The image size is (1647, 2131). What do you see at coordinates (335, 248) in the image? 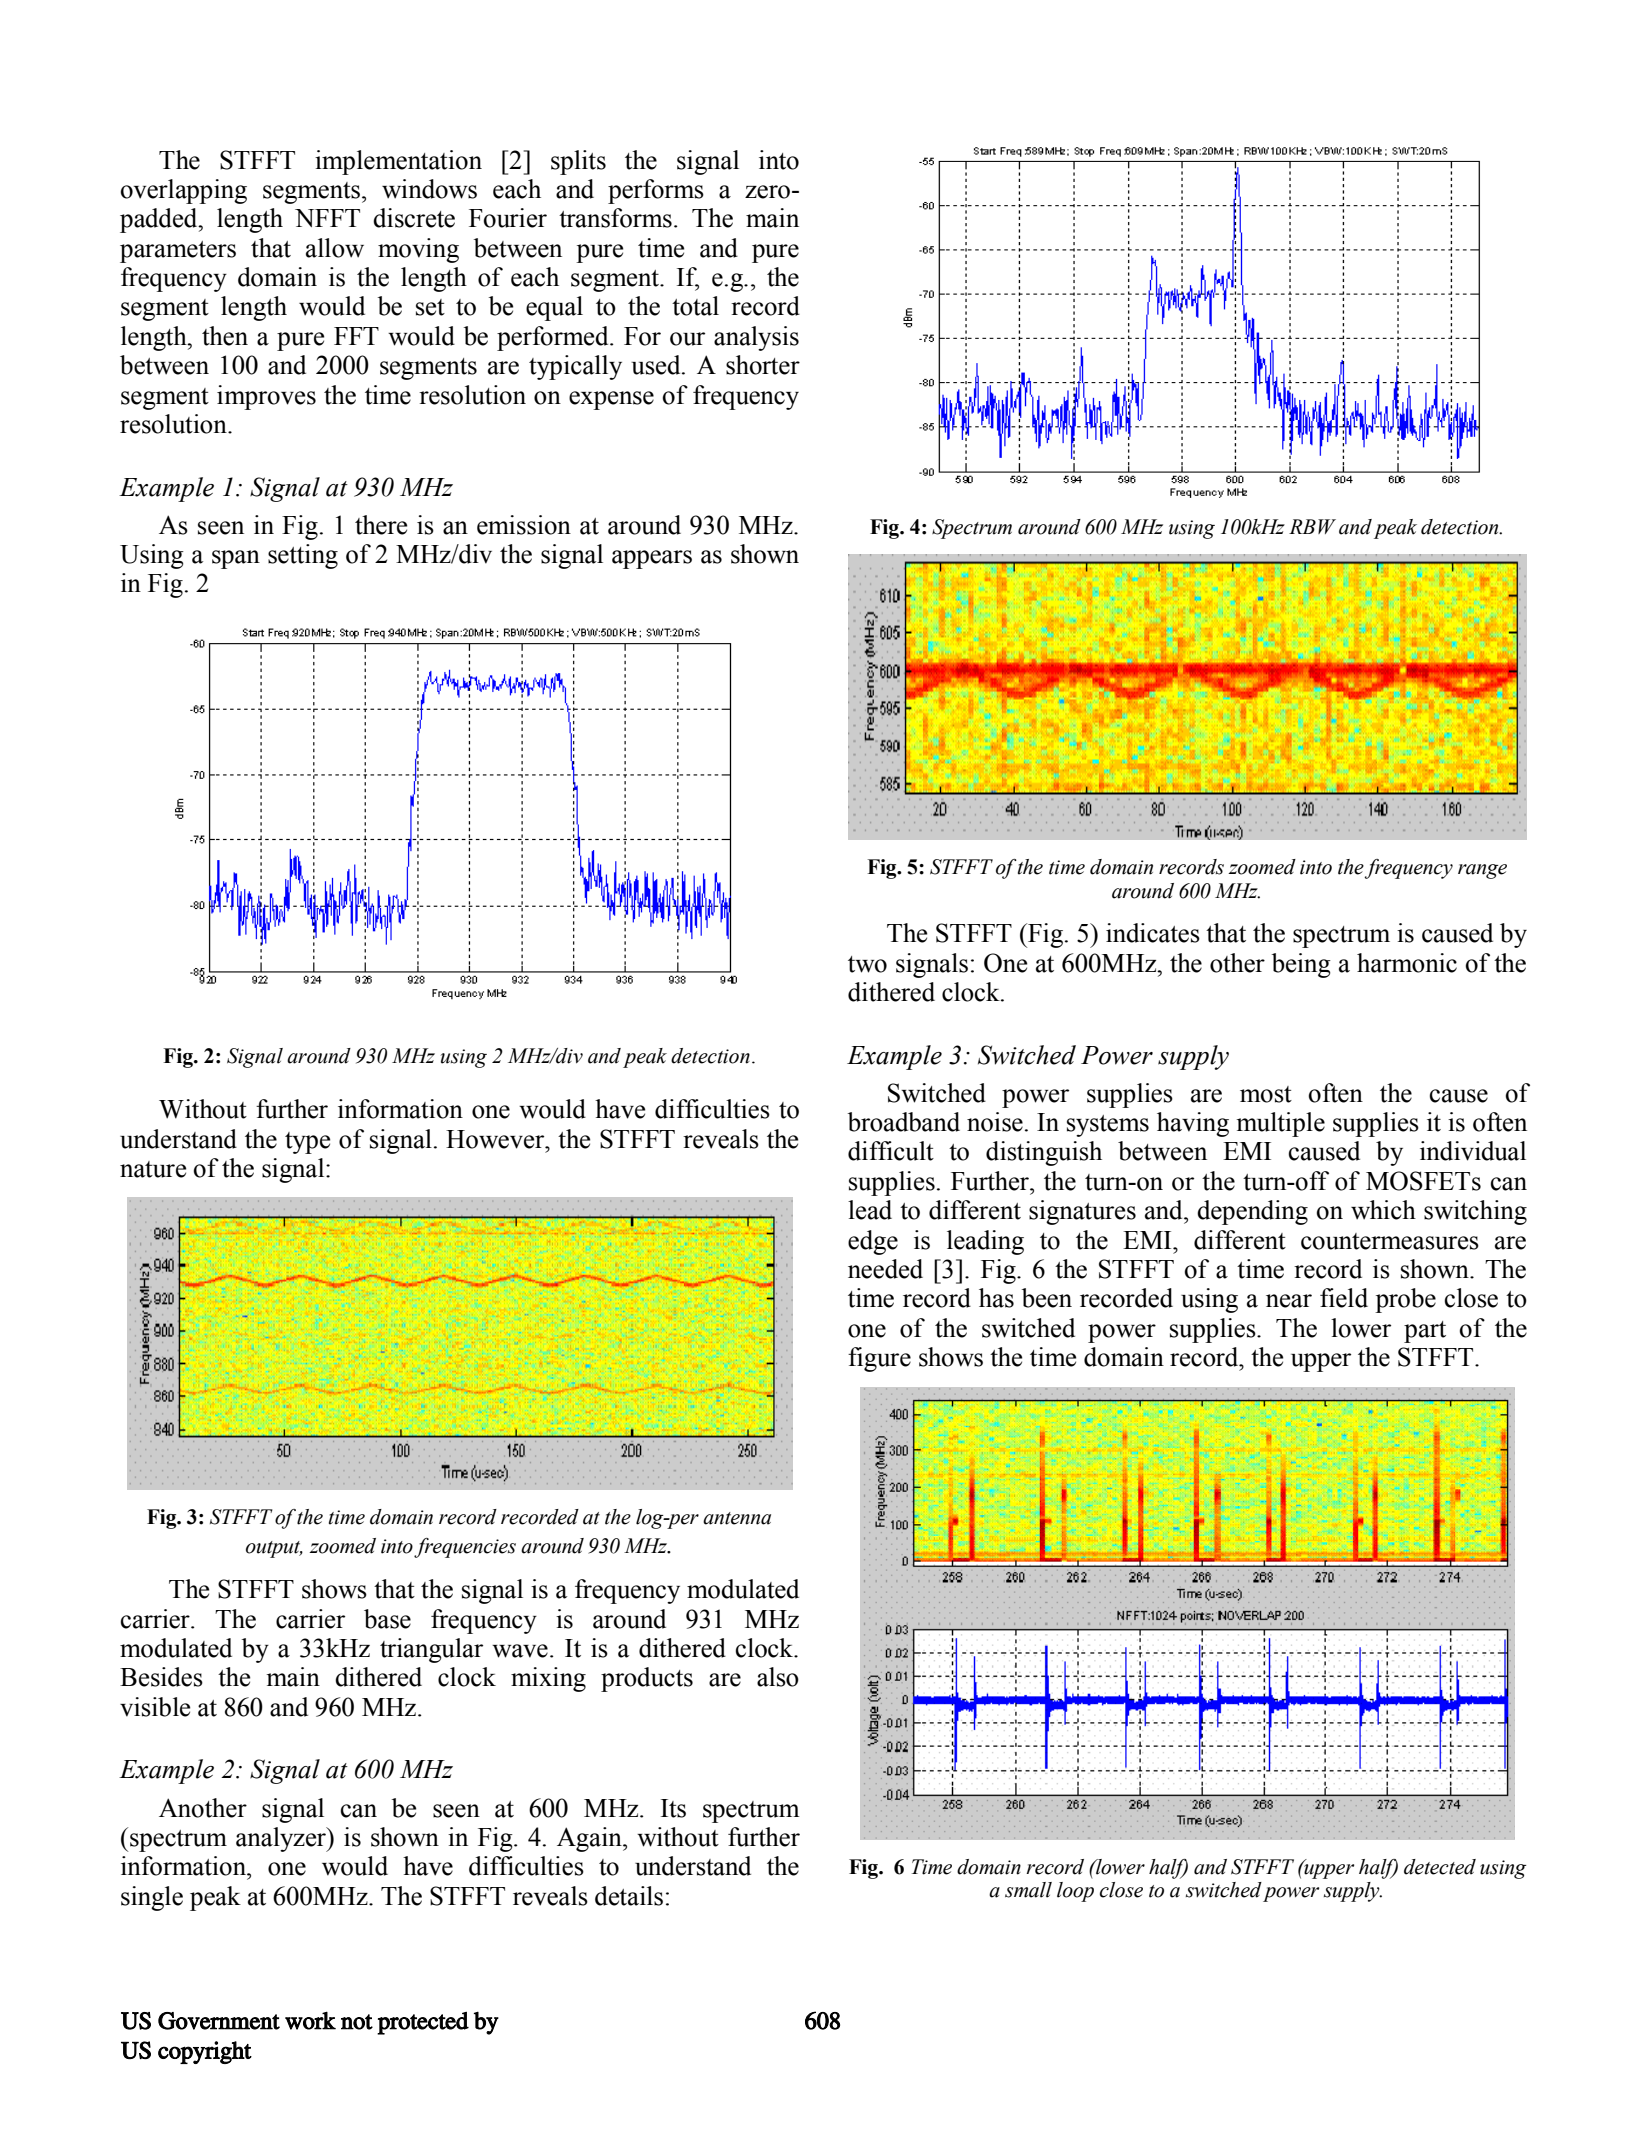
I see `allow` at bounding box center [335, 248].
